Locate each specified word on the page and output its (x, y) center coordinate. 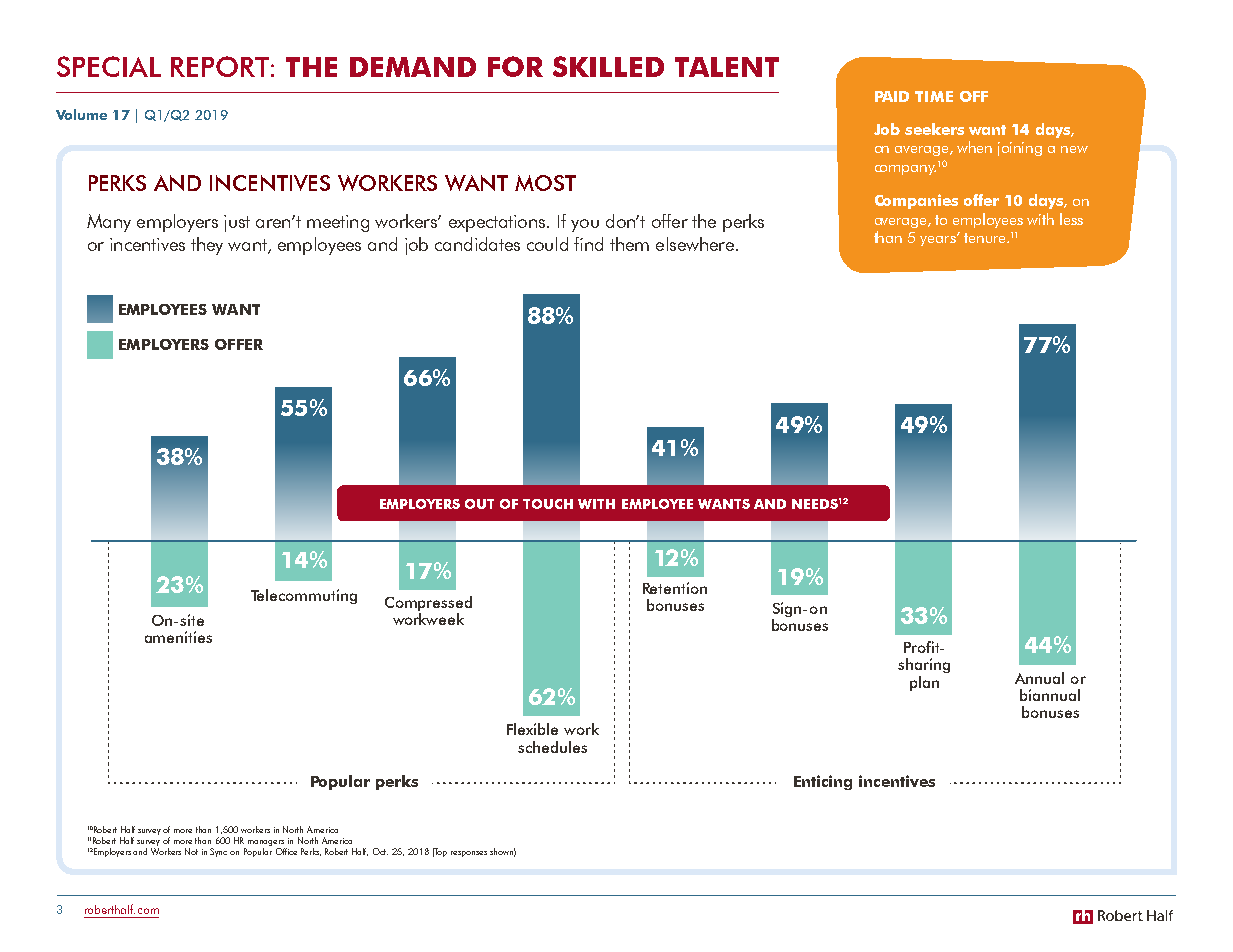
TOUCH (548, 504)
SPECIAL (109, 66)
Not (191, 851)
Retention (675, 588)
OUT (479, 504)
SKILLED (608, 66)
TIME (934, 96)
